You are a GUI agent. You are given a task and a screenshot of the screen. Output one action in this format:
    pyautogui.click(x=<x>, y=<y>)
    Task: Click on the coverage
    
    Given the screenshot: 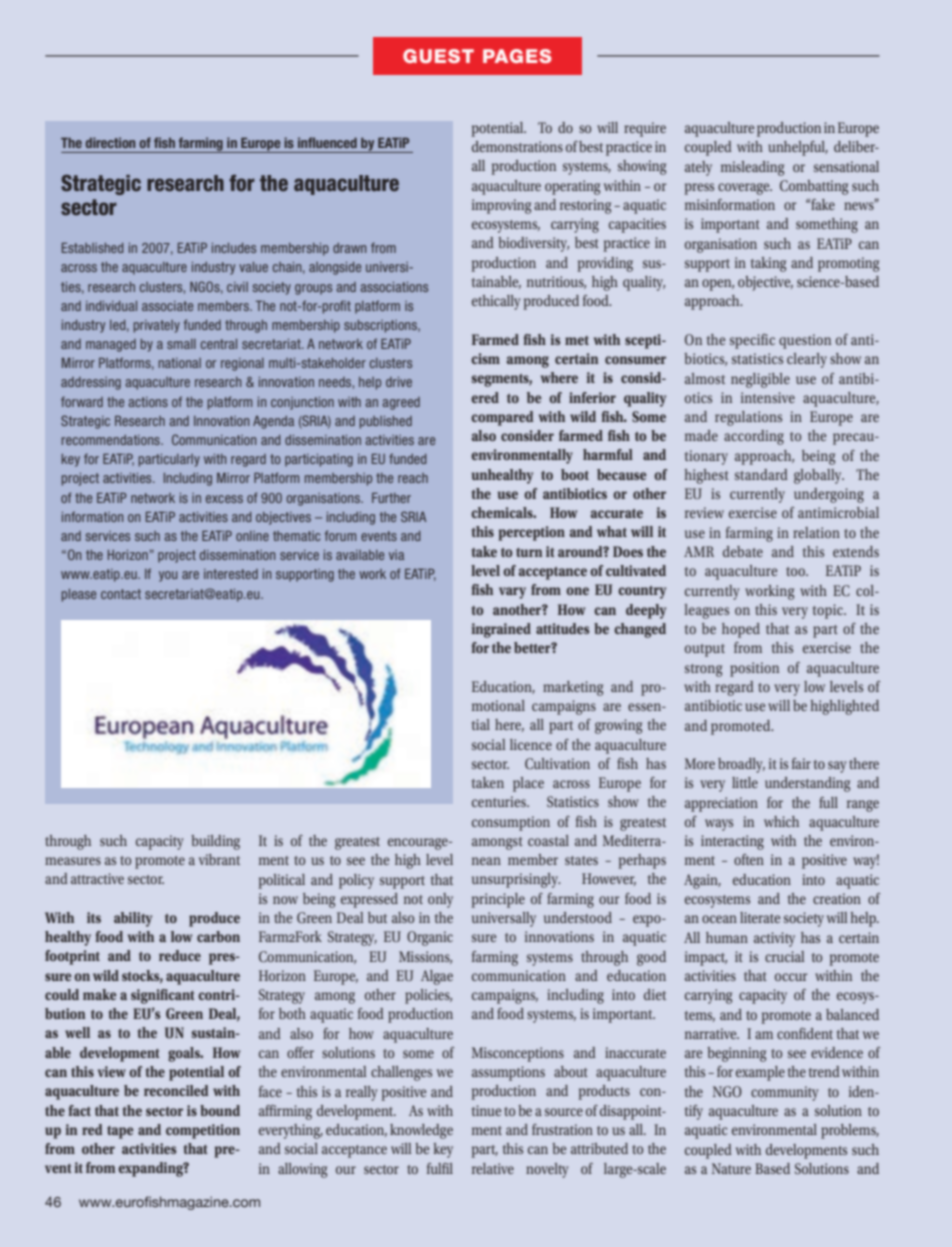 What is the action you would take?
    pyautogui.click(x=745, y=189)
